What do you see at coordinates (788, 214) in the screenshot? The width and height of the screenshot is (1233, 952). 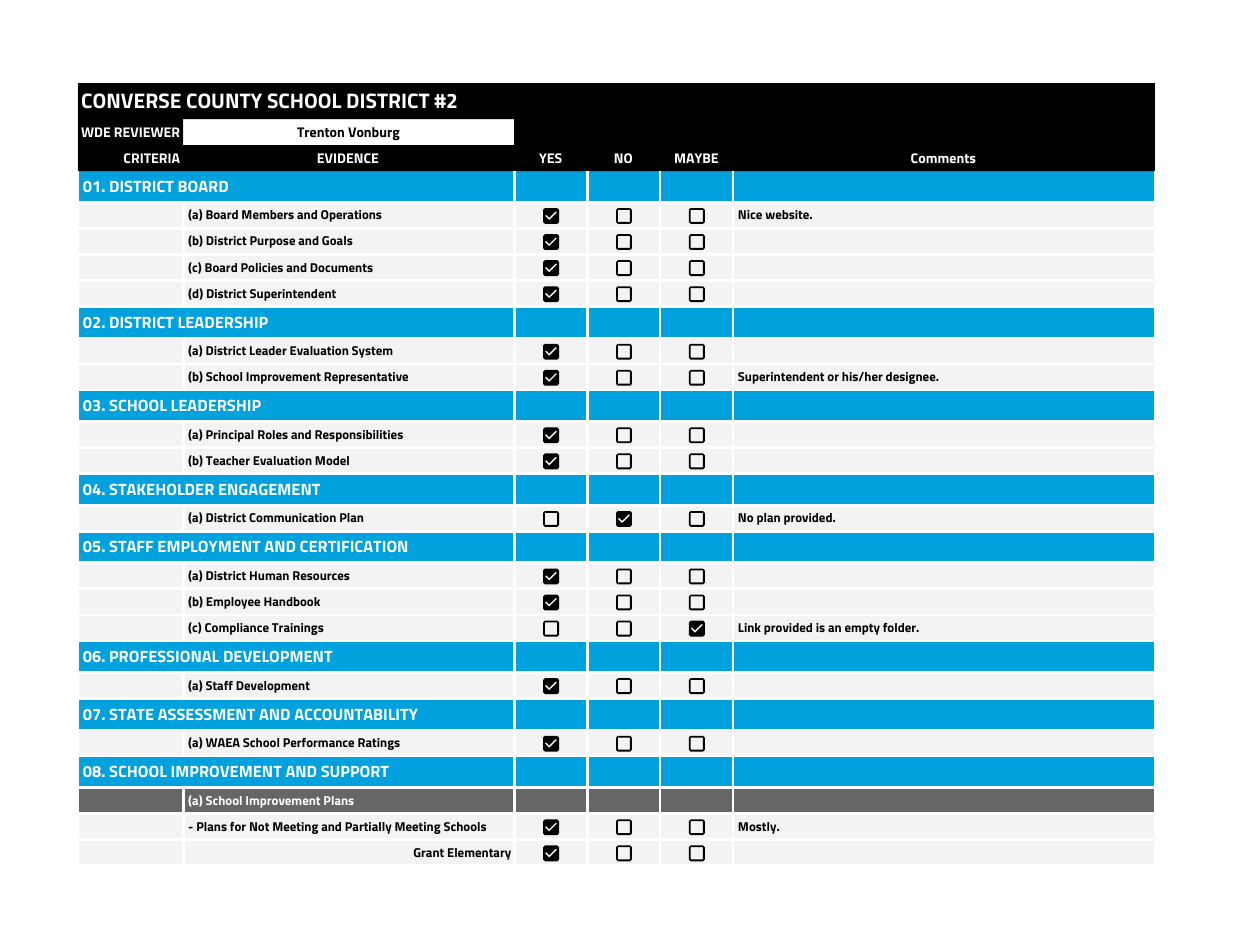 I see `website` at bounding box center [788, 214].
